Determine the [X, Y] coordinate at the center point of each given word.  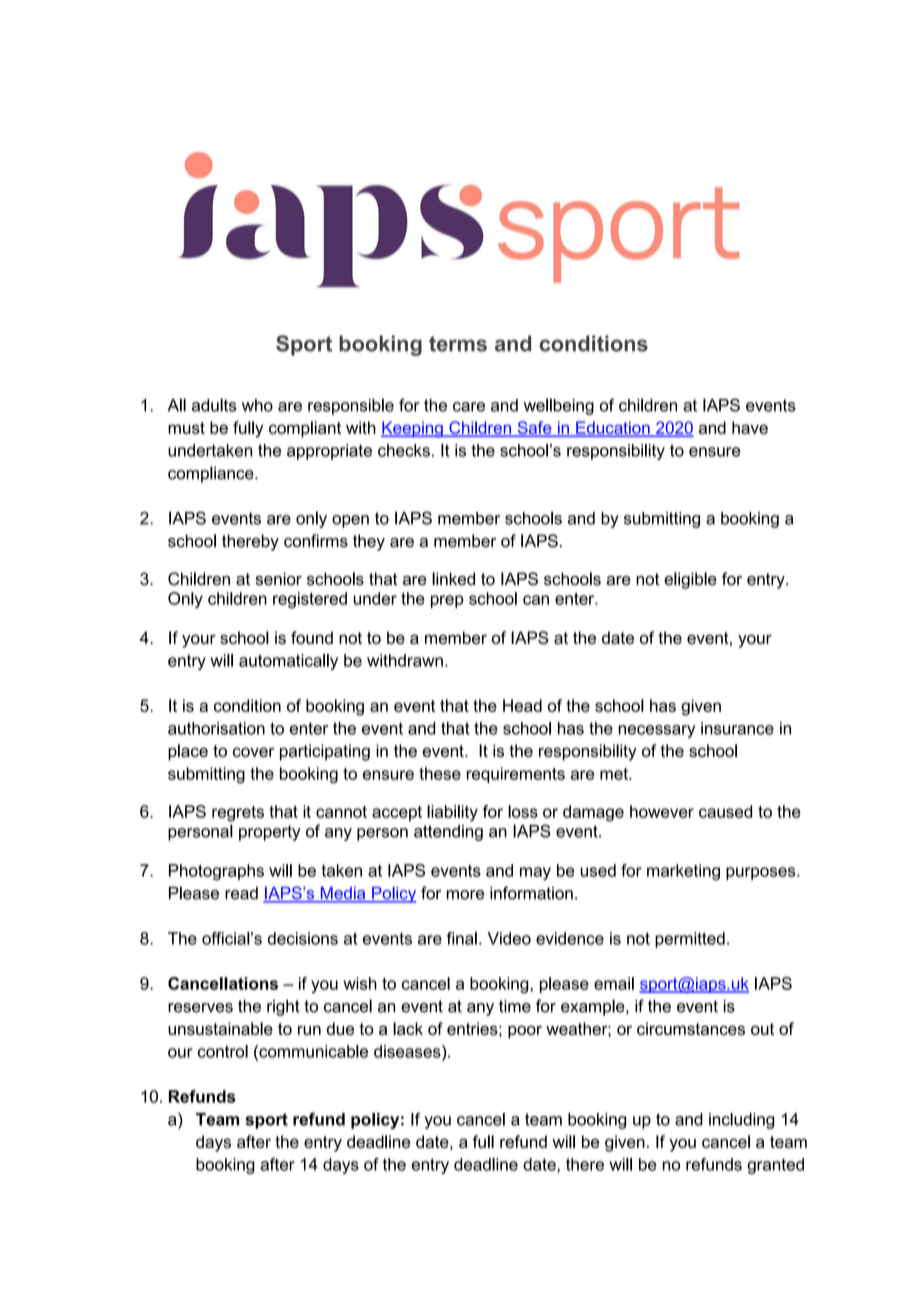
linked [453, 579]
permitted [690, 940]
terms [458, 344]
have [750, 427]
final [461, 938]
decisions [303, 938]
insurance [737, 728]
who [257, 405]
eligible [690, 580]
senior [279, 579]
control [223, 1051]
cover [253, 752]
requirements [516, 775]
